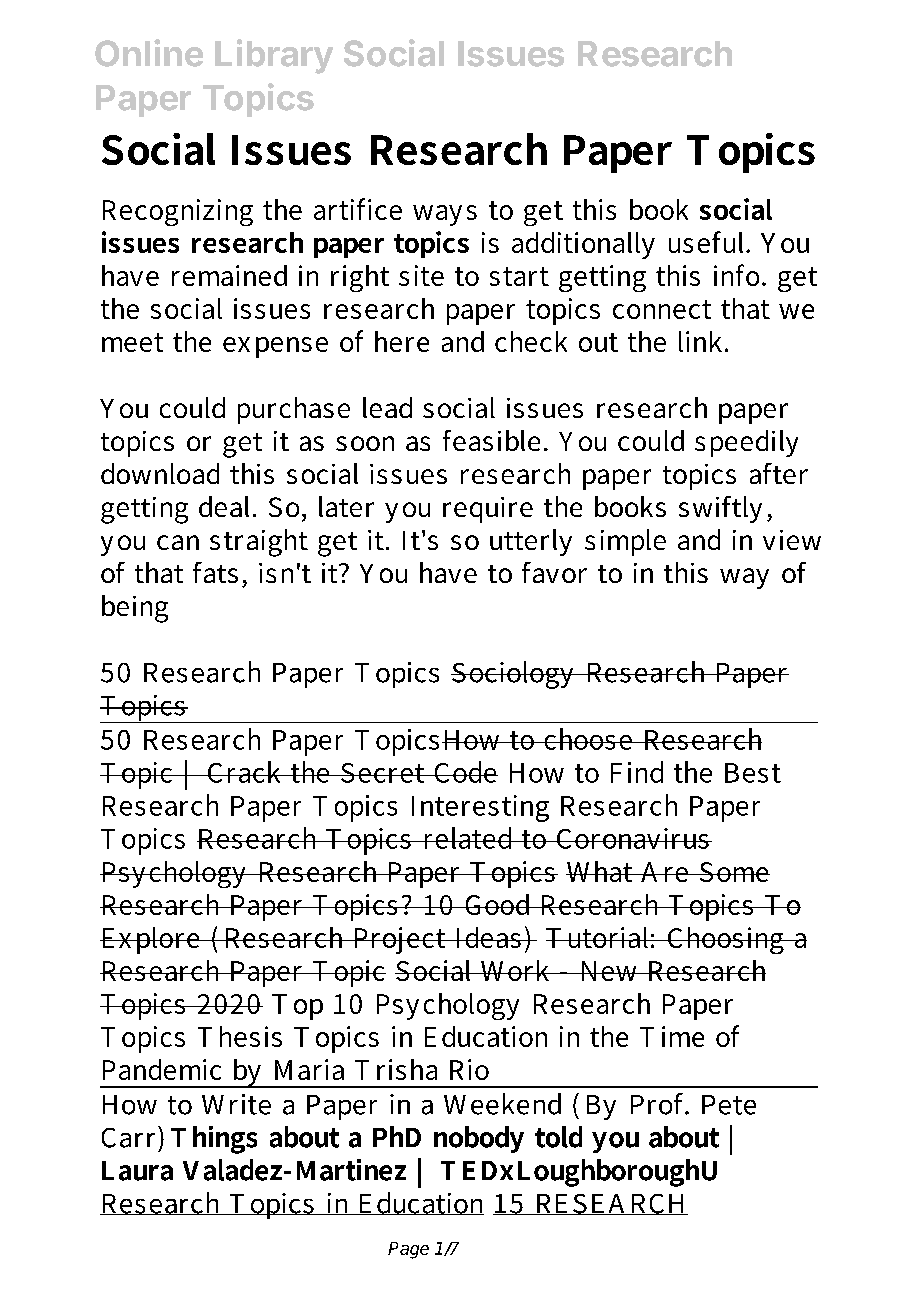 Image resolution: width=924 pixels, height=1311 pixels. What do you see at coordinates (408, 1250) in the document?
I see `Page` at bounding box center [408, 1250].
